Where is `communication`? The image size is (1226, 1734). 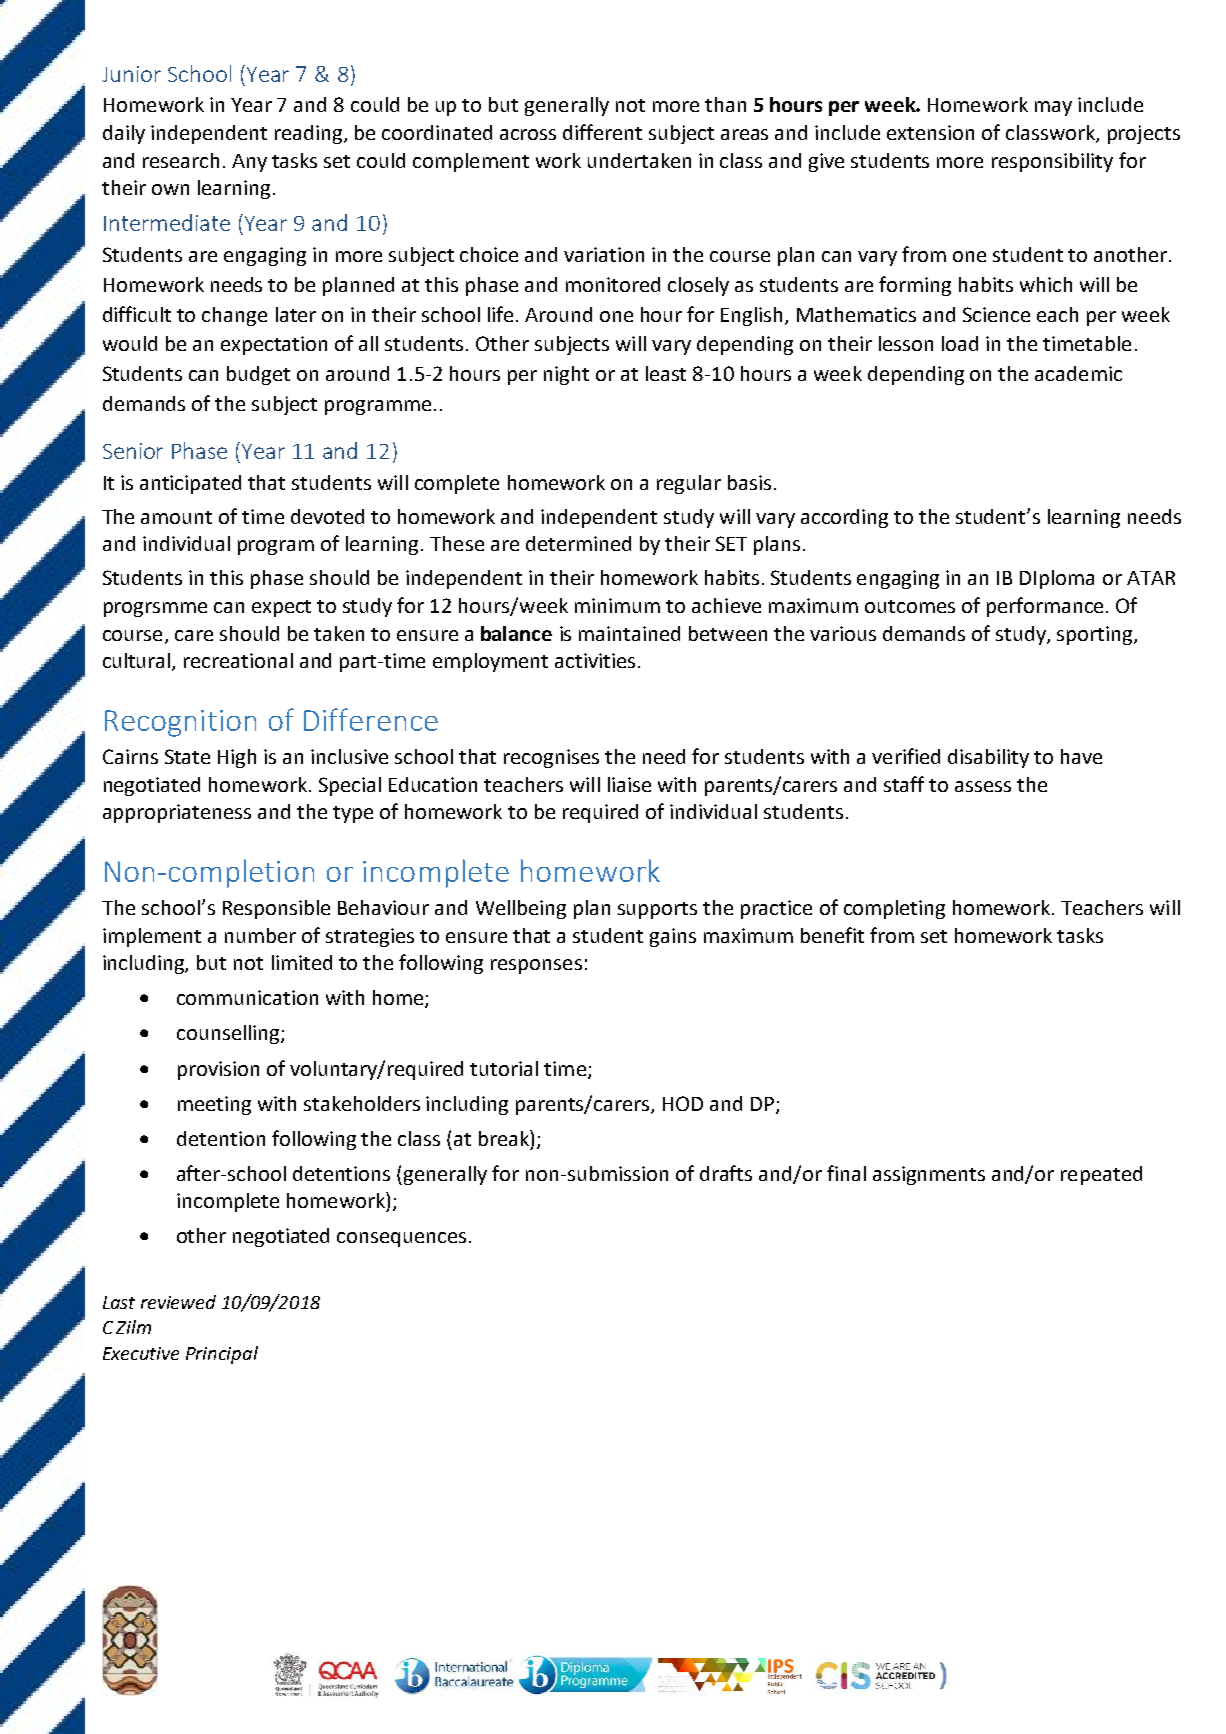
communication is located at coordinates (247, 997).
